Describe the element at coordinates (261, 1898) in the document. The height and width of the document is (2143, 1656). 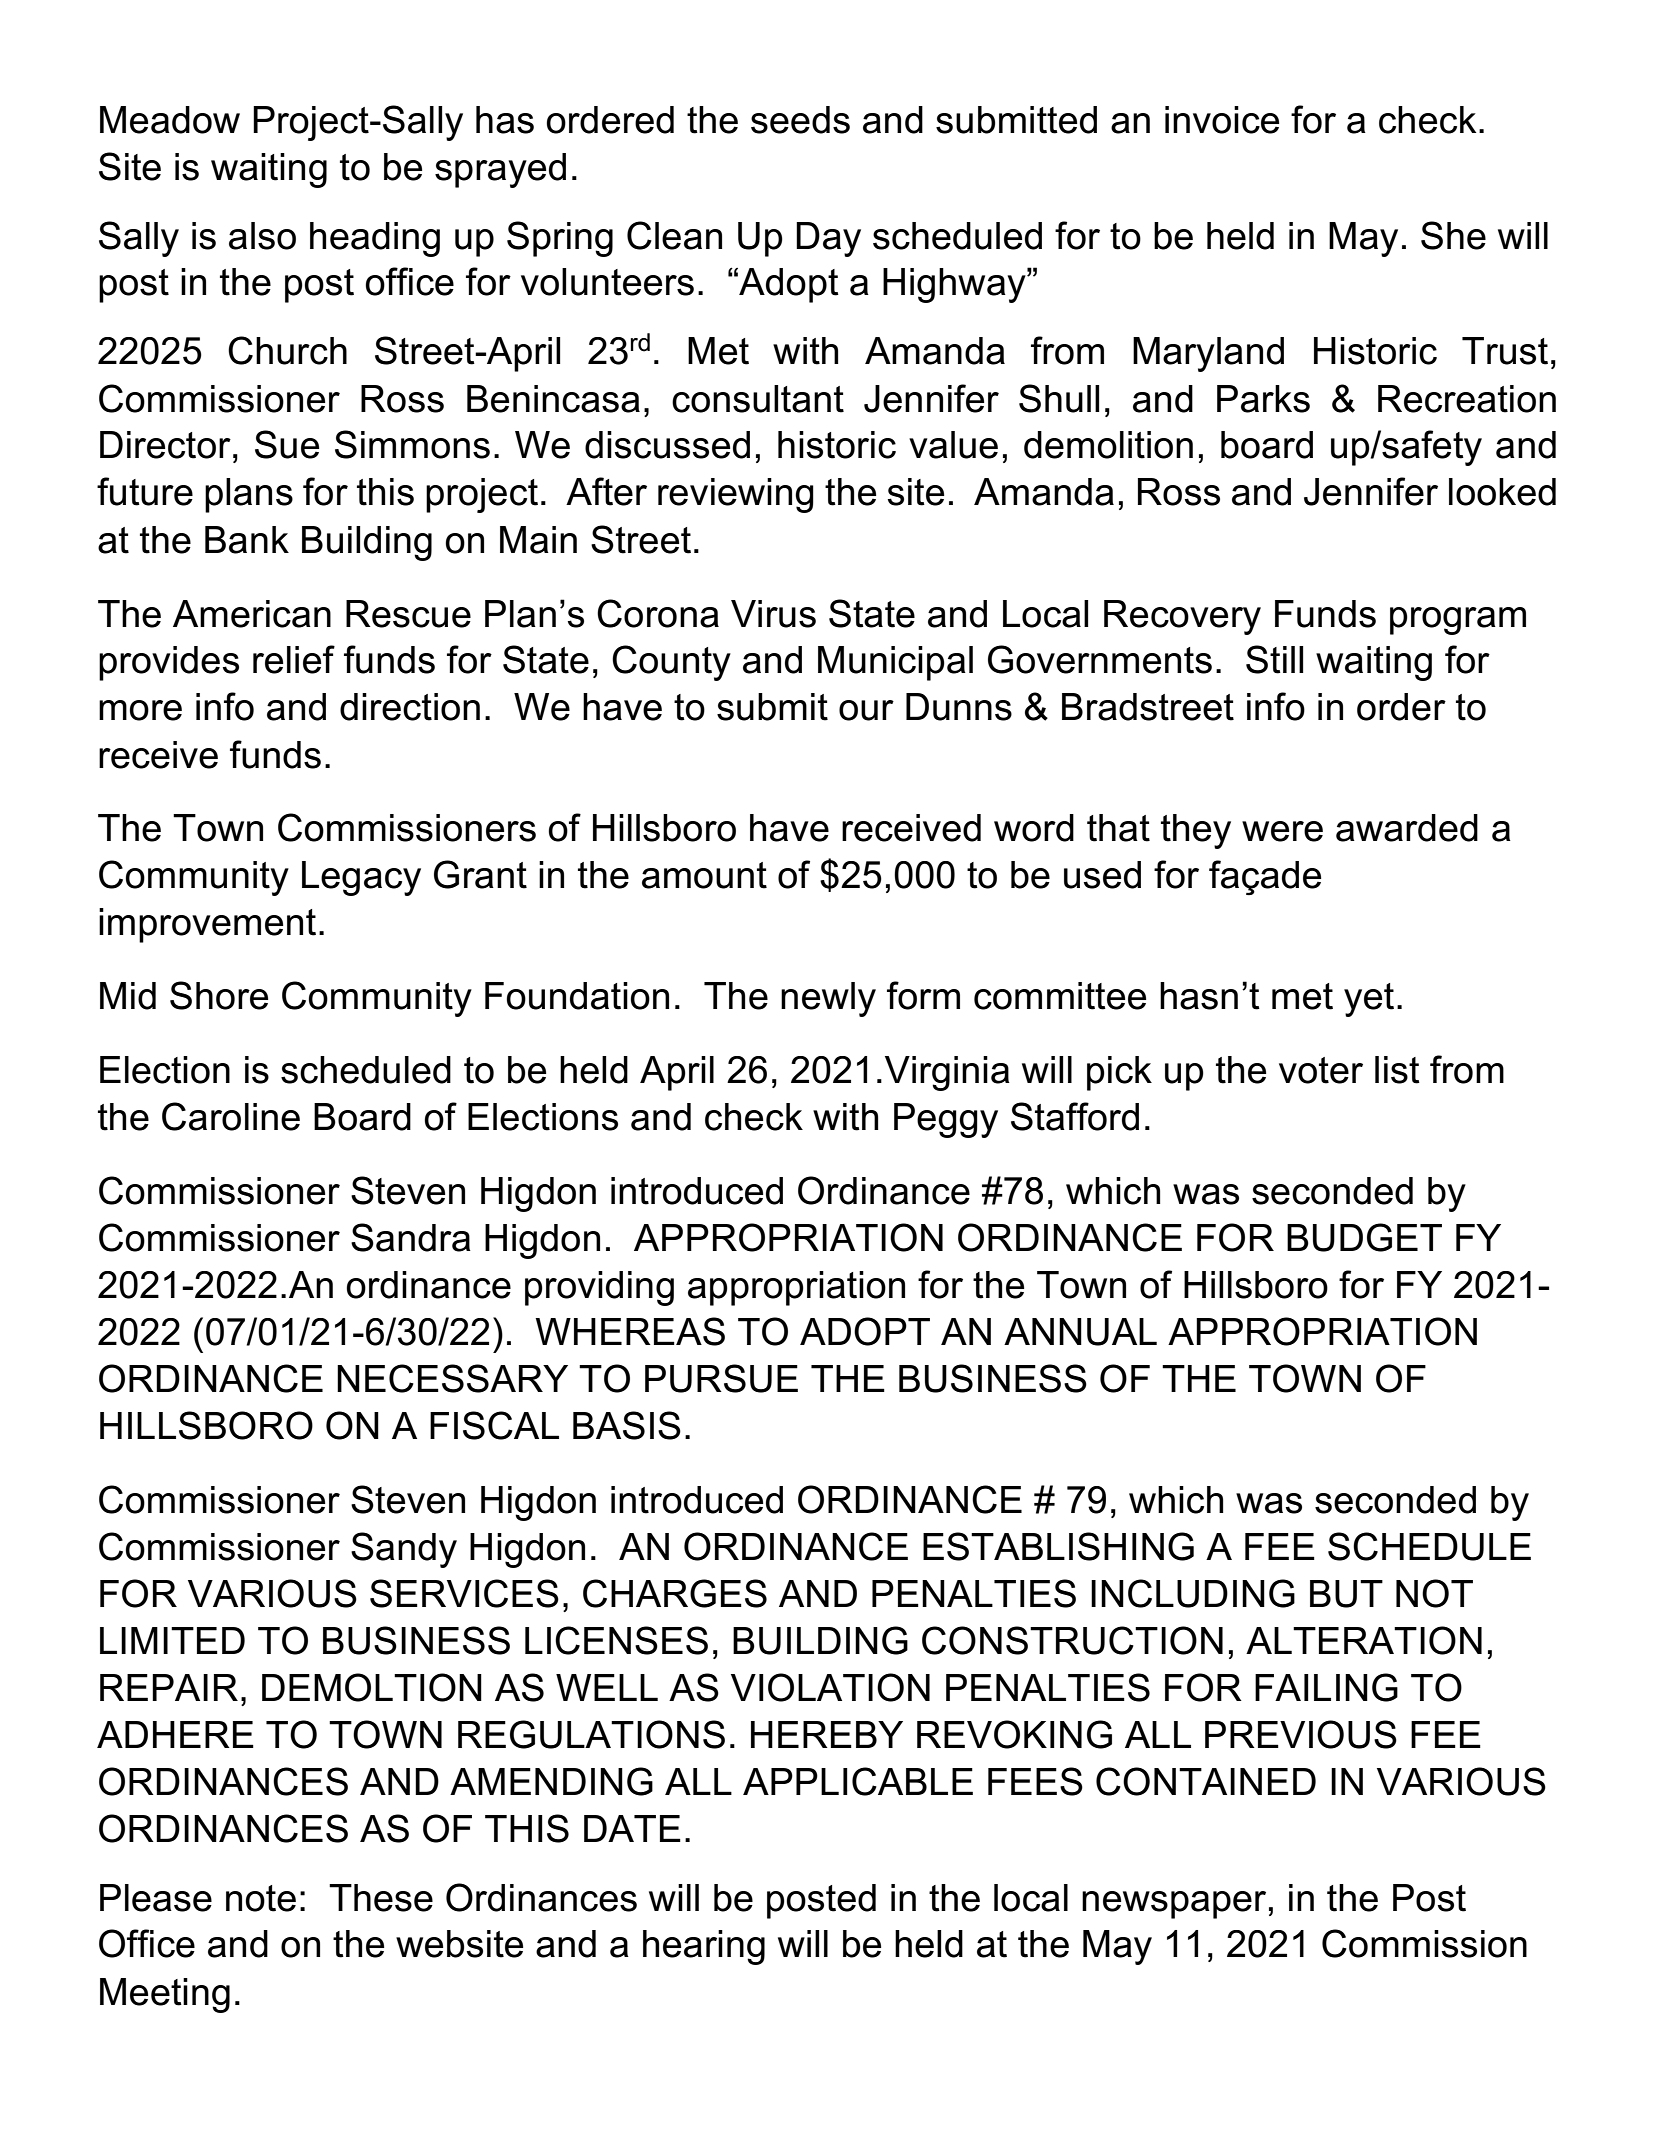
I see `note` at that location.
